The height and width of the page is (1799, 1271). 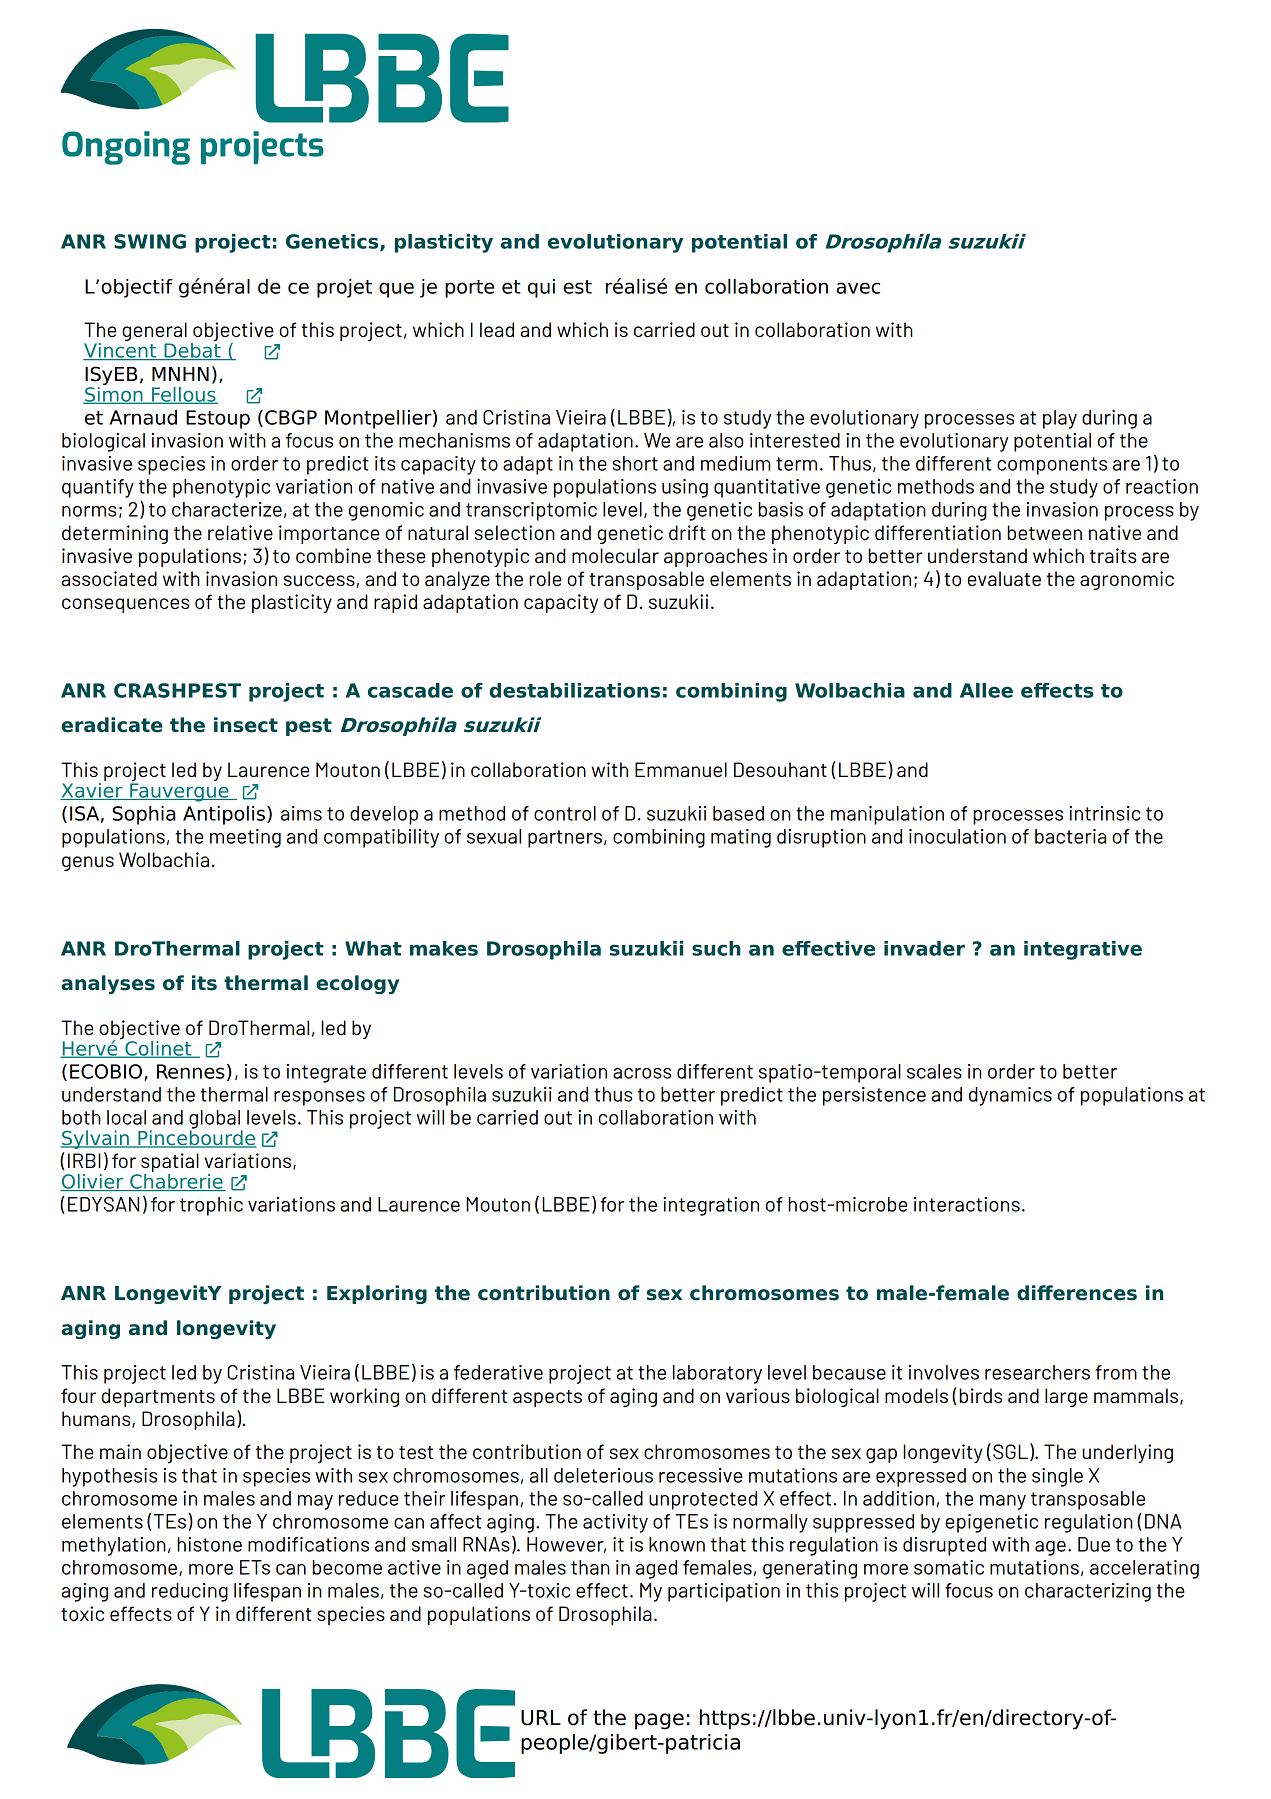 What do you see at coordinates (659, 1721) in the page?
I see `page` at bounding box center [659, 1721].
